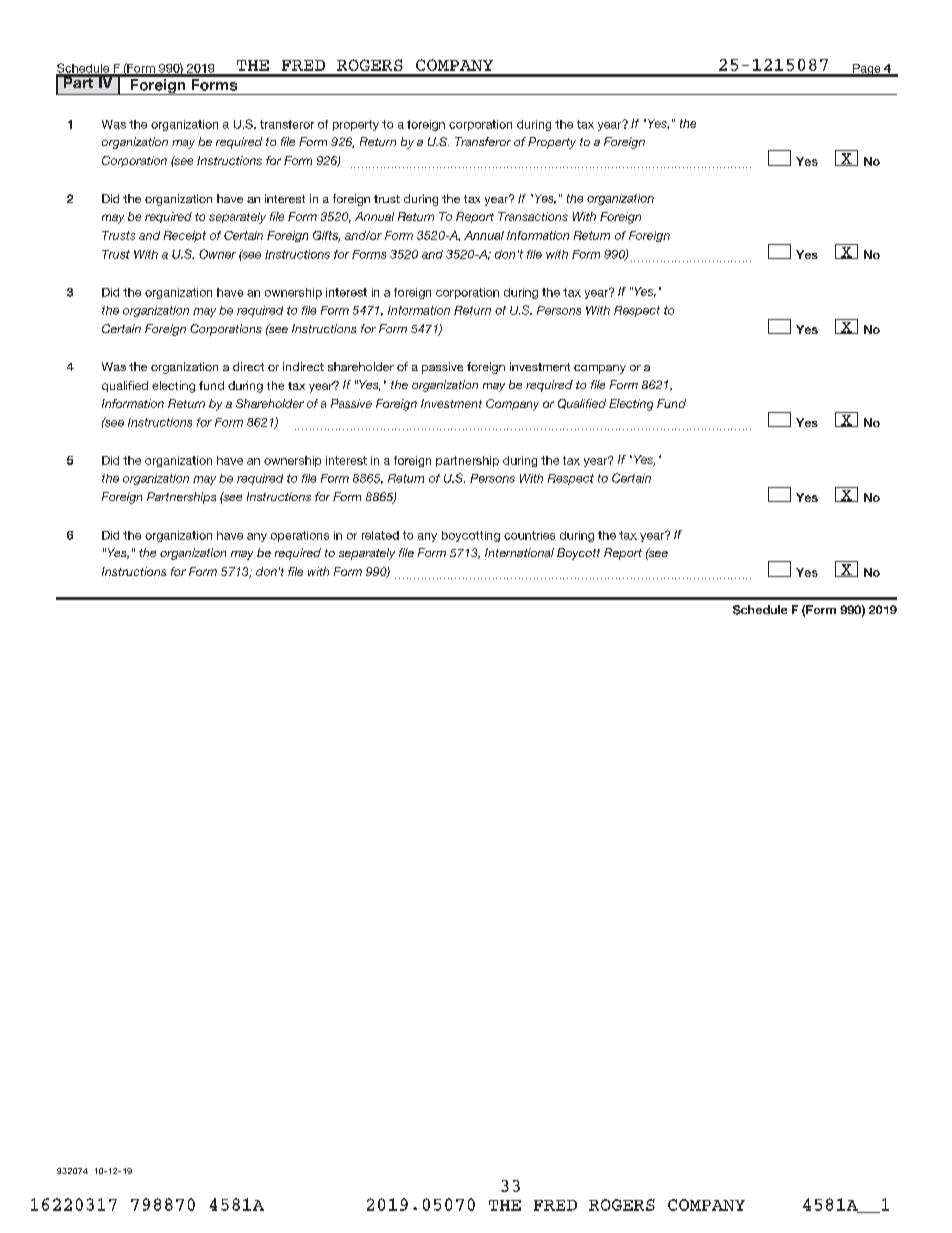 This screenshot has width=952, height=1233. Describe the element at coordinates (529, 535) in the screenshot. I see `countries` at that location.
